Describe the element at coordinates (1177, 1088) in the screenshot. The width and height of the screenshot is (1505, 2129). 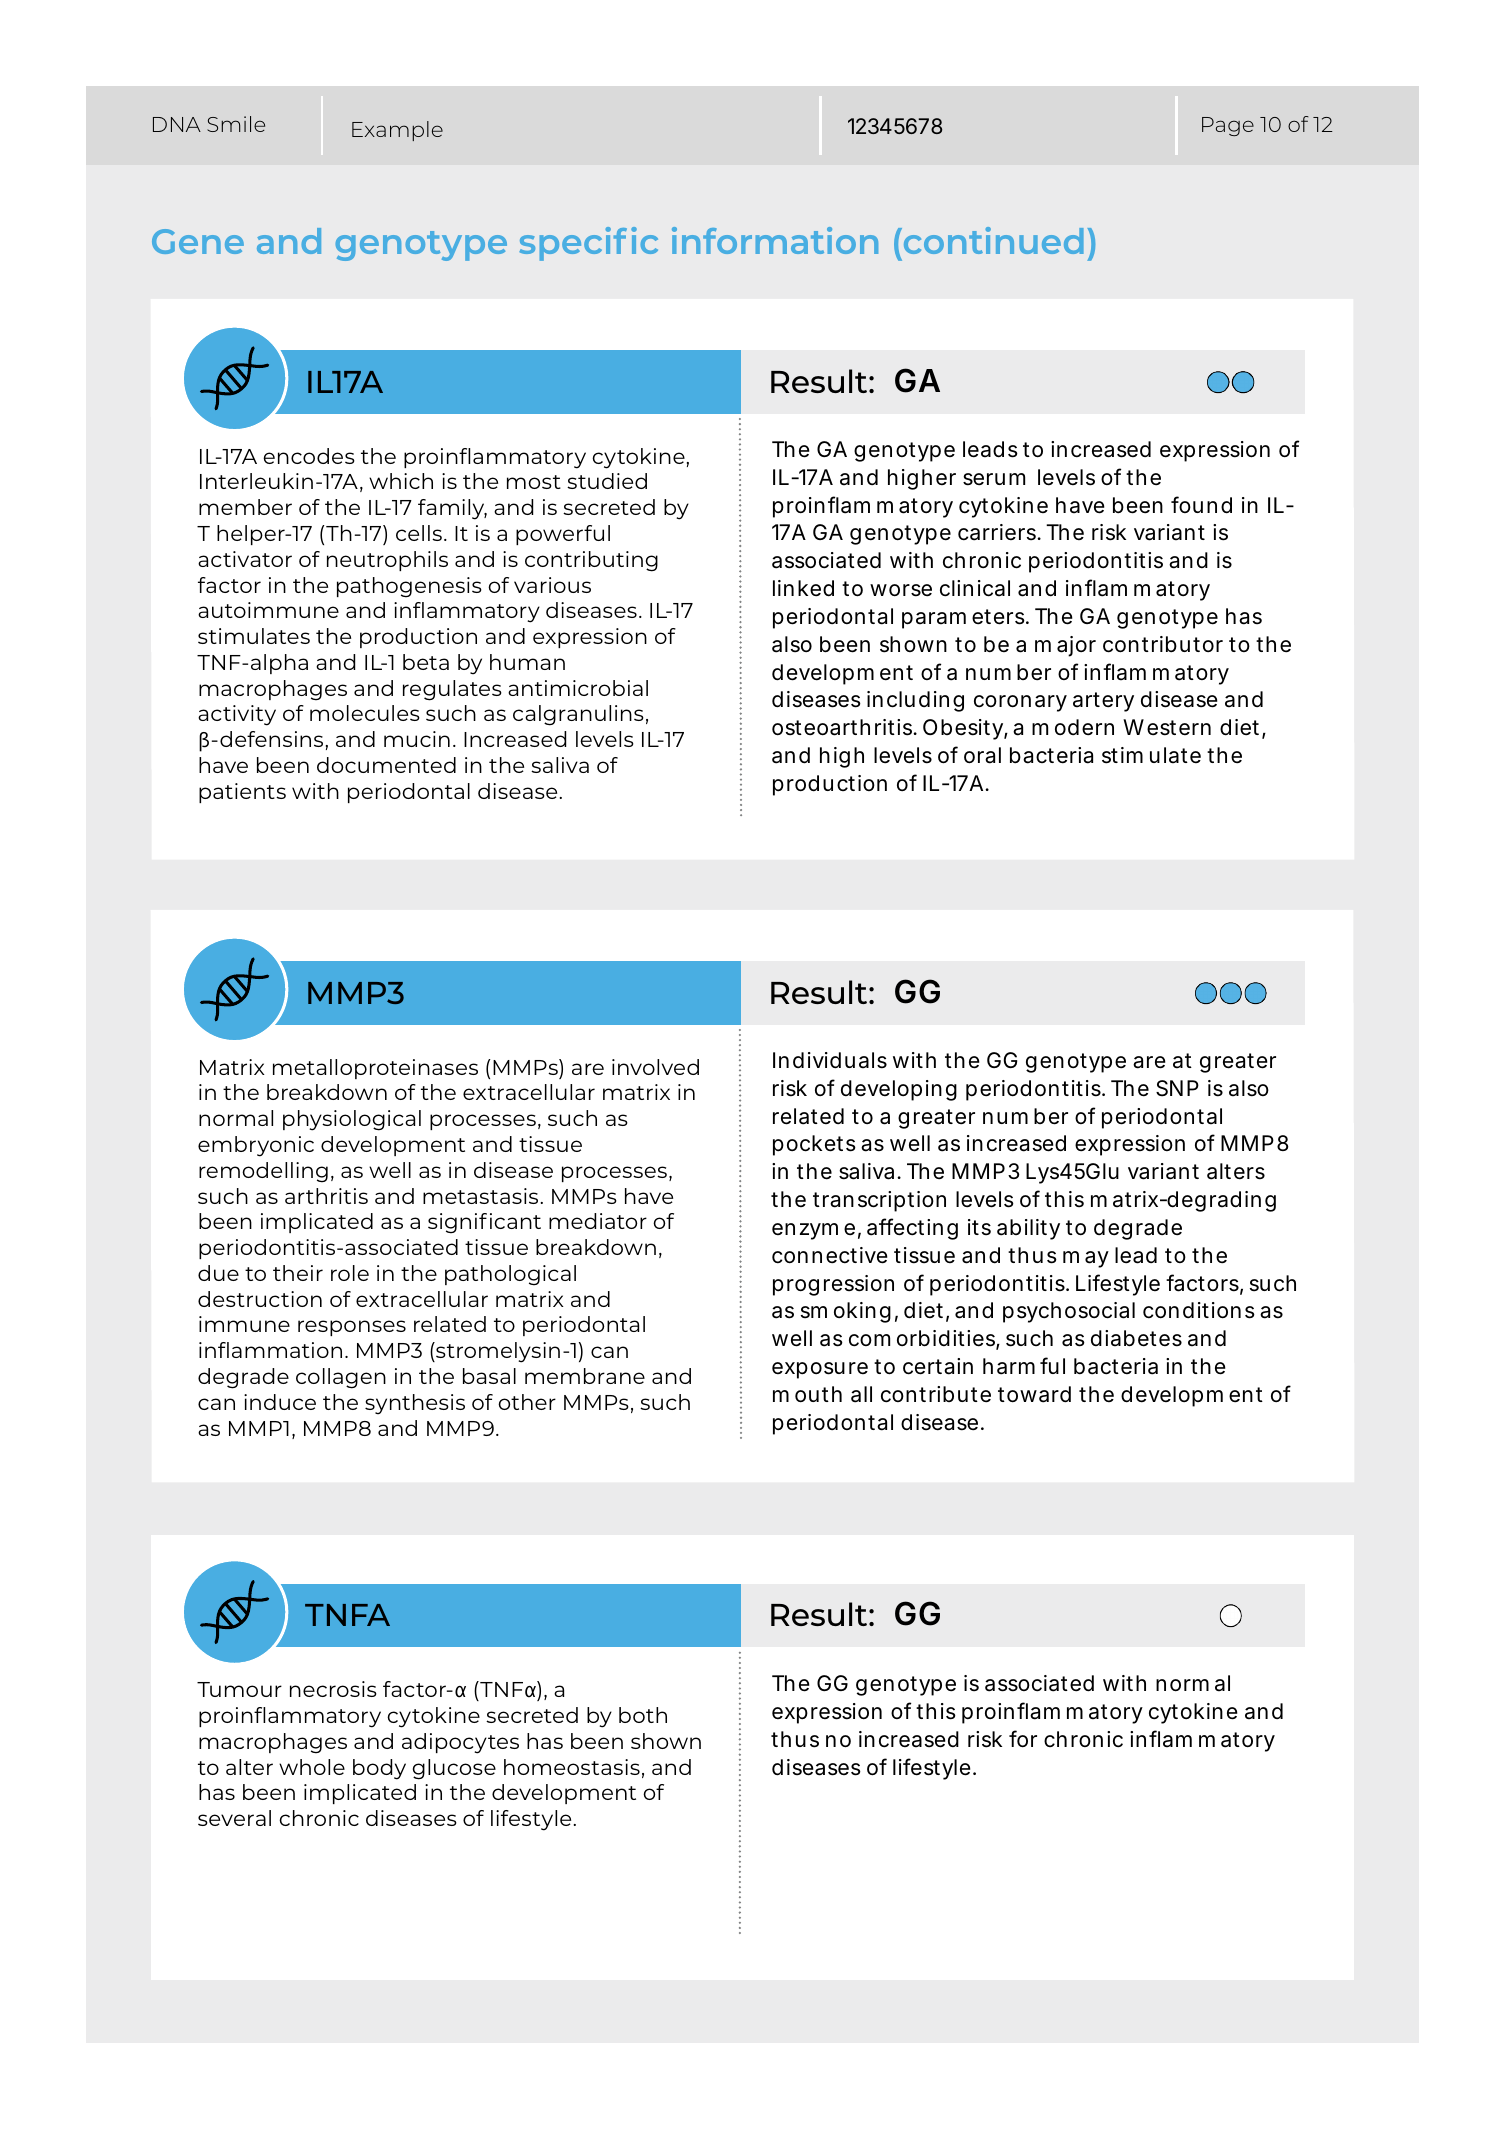
I see `SNP` at that location.
